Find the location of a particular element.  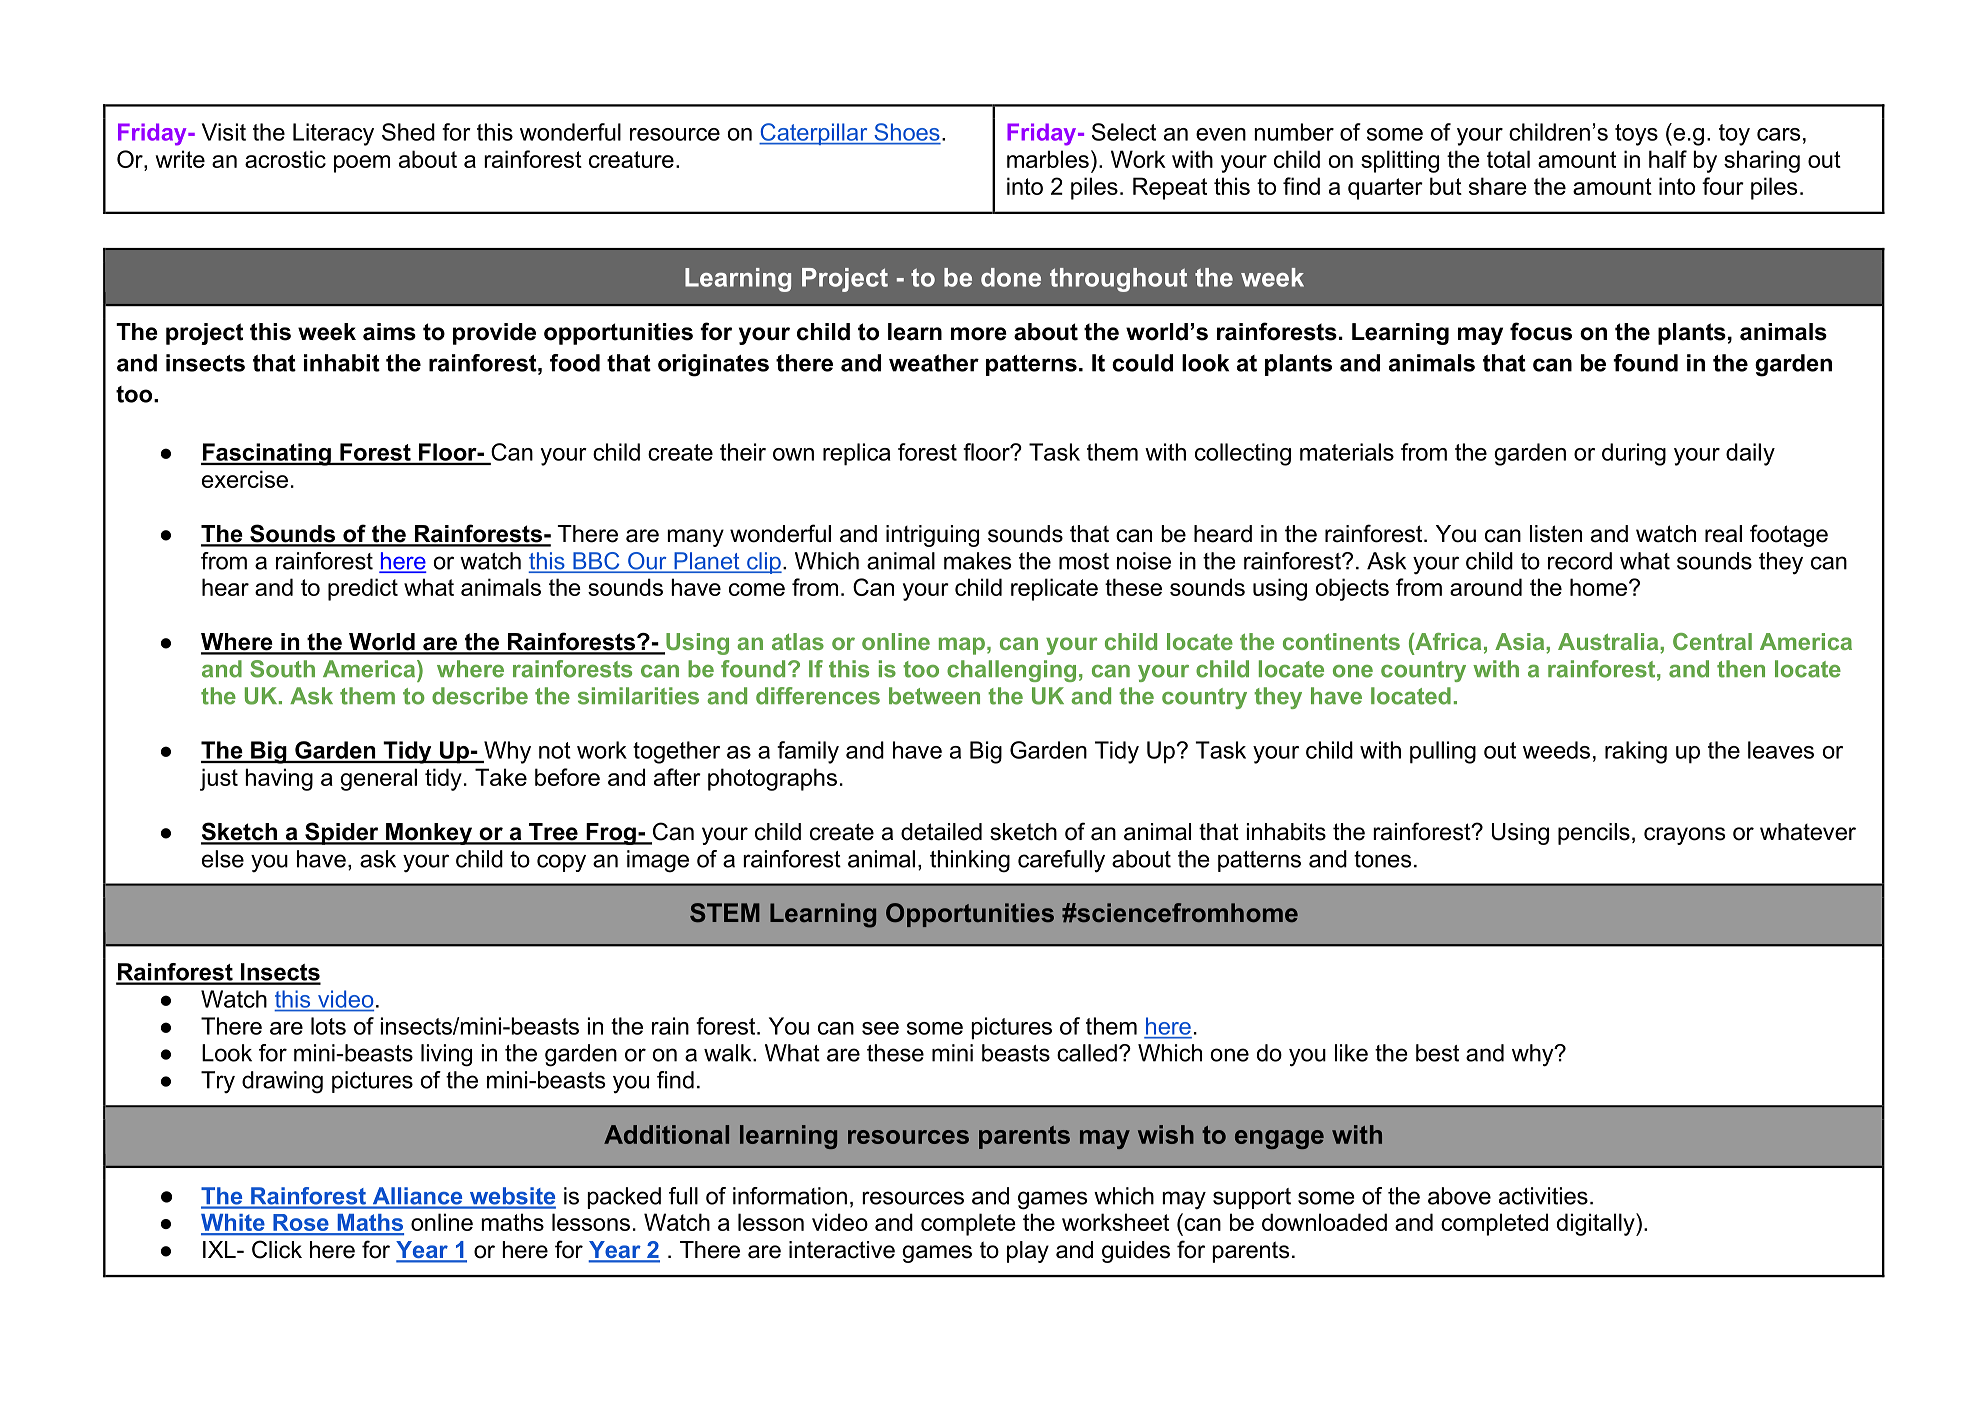

digitally is located at coordinates (1597, 1224).
